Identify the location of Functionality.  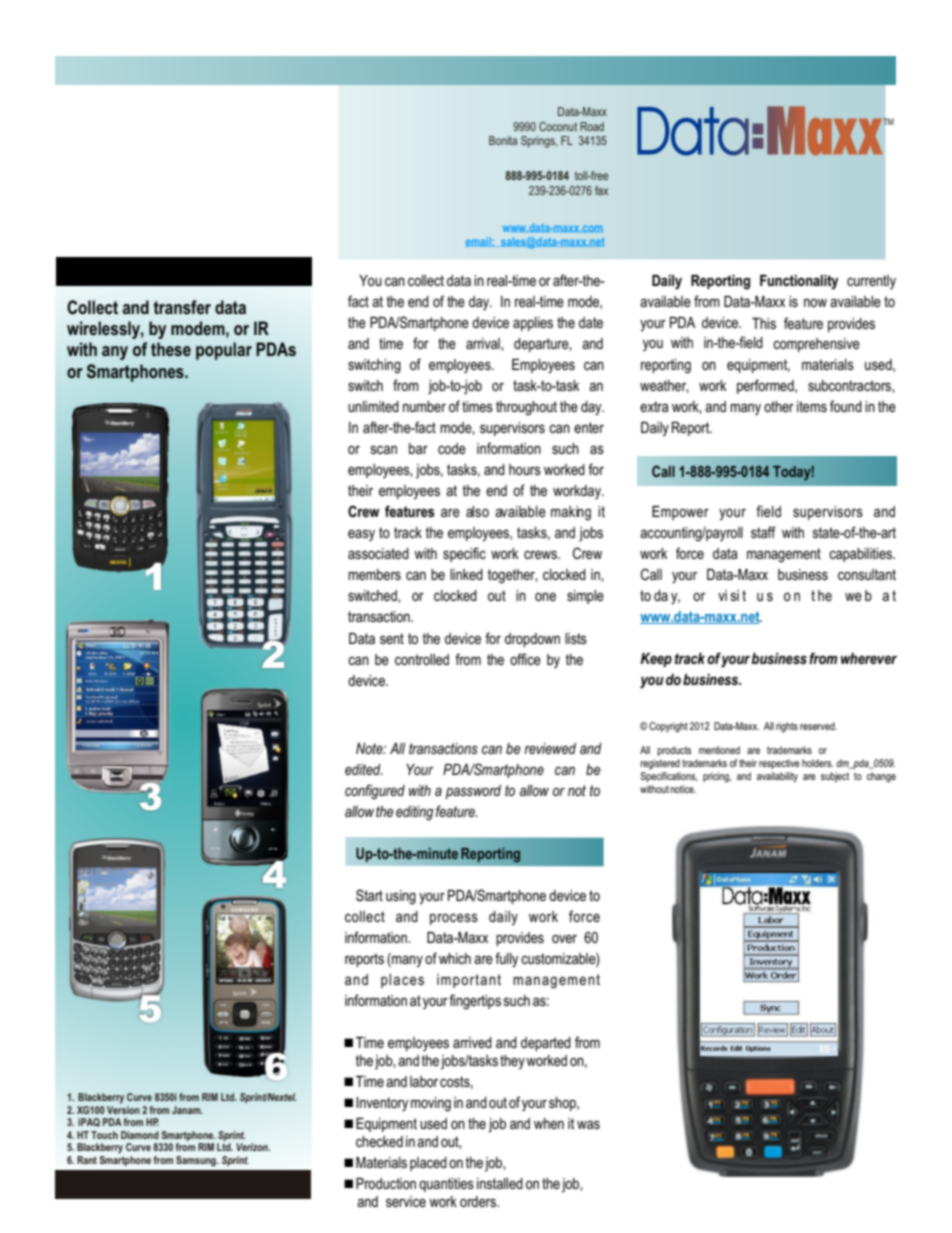
(799, 282).
